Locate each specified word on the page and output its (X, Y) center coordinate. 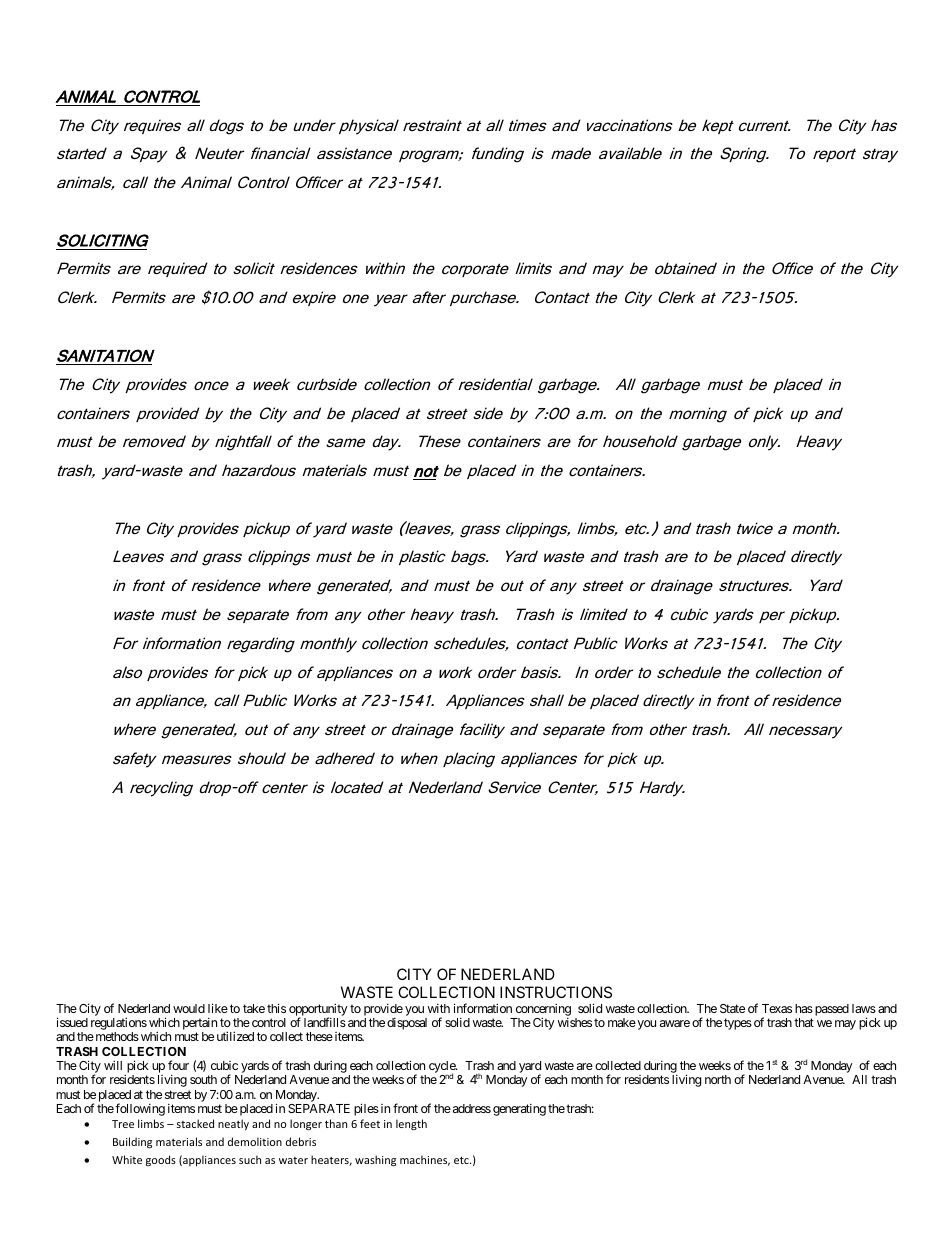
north (718, 1079)
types (738, 1024)
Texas (777, 1008)
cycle (443, 1068)
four (178, 1065)
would (189, 1008)
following (140, 1109)
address (472, 1108)
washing (375, 1161)
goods (161, 1160)
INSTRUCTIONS (556, 992)
